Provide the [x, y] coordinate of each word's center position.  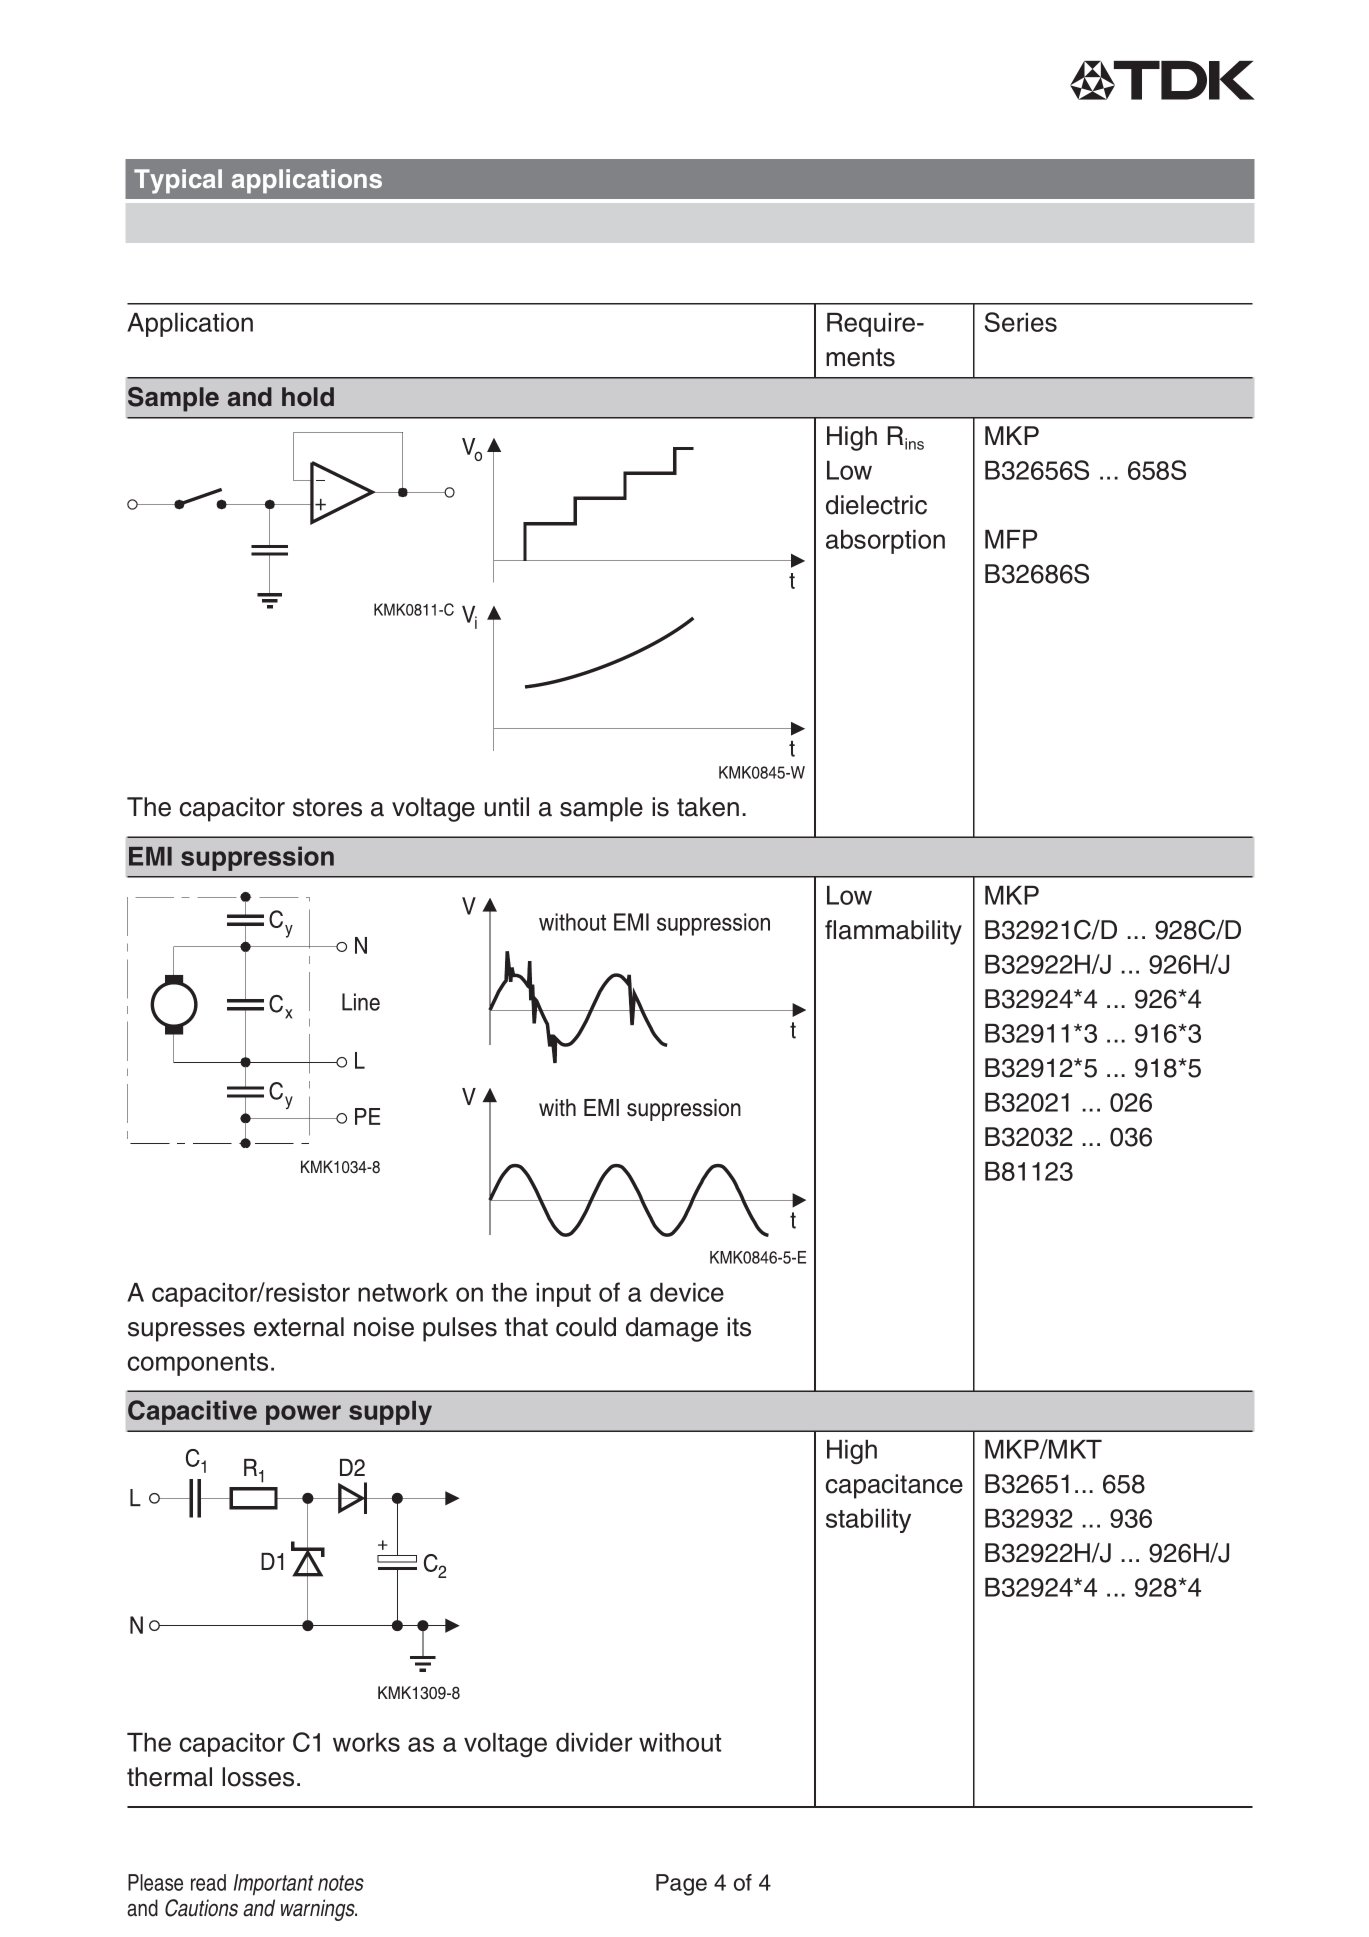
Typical [178, 181]
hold [308, 397]
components [198, 1364]
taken [708, 807]
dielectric [876, 505]
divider [594, 1742]
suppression [257, 858]
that [526, 1327]
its [739, 1327]
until [506, 807]
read [208, 1882]
